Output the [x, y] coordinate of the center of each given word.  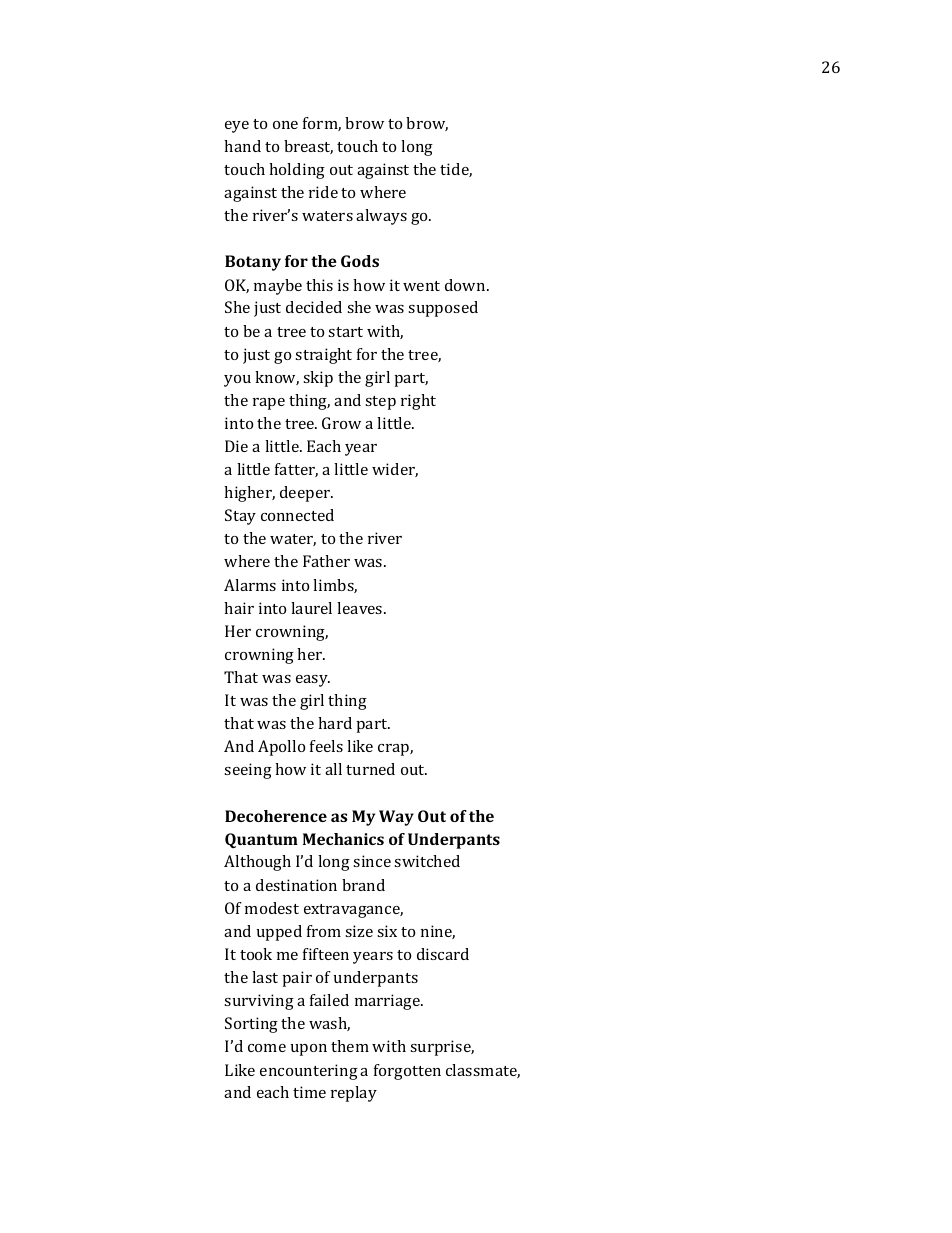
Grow [341, 423]
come [267, 1048]
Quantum [261, 840]
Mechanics [343, 839]
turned [370, 769]
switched [427, 861]
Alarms [250, 585]
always [381, 217]
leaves [361, 608]
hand [242, 146]
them [350, 1046]
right [418, 402]
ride [323, 192]
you [237, 381]
